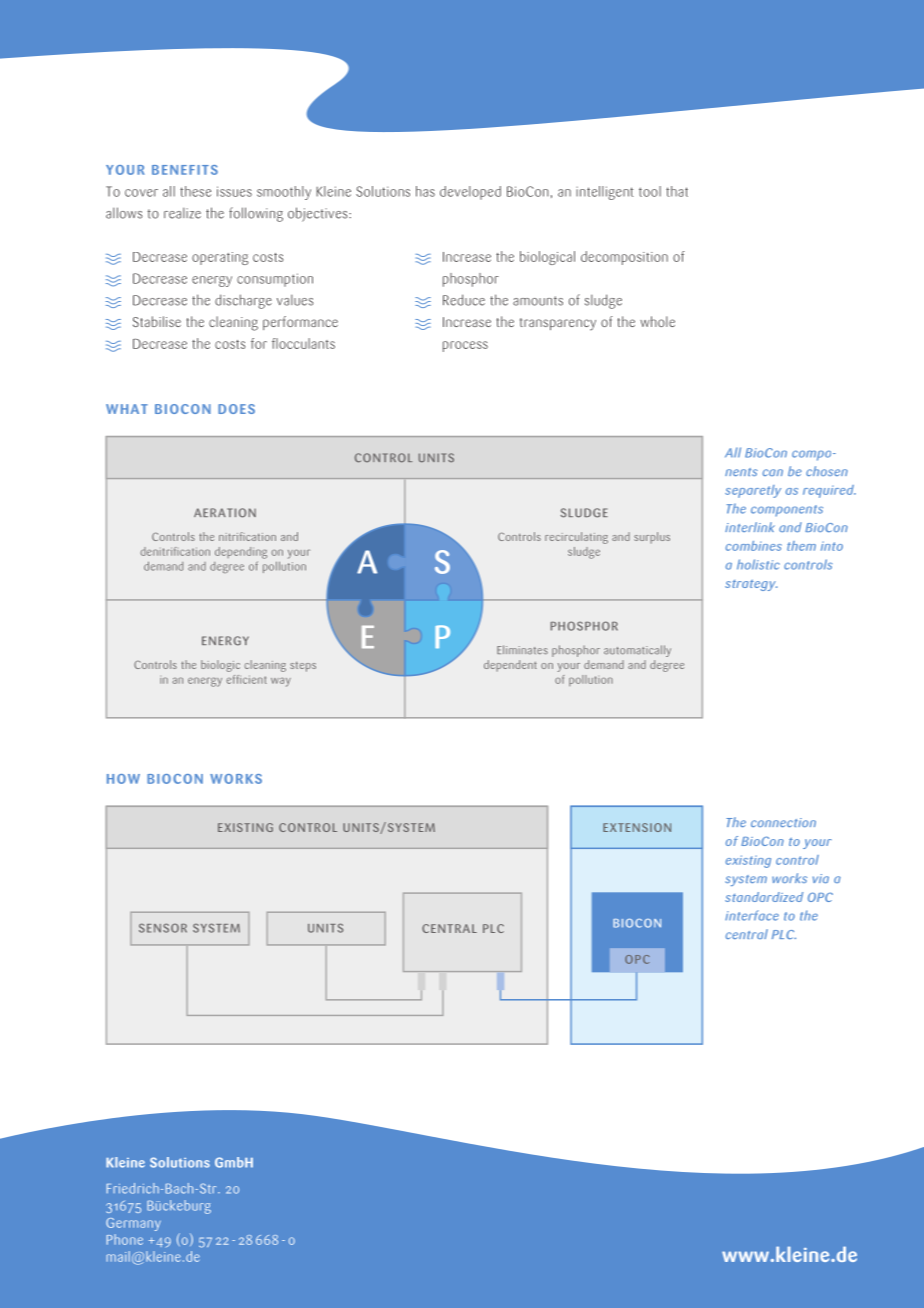 The width and height of the page is (924, 1308). What do you see at coordinates (637, 827) in the page?
I see `EXTENSION` at bounding box center [637, 827].
